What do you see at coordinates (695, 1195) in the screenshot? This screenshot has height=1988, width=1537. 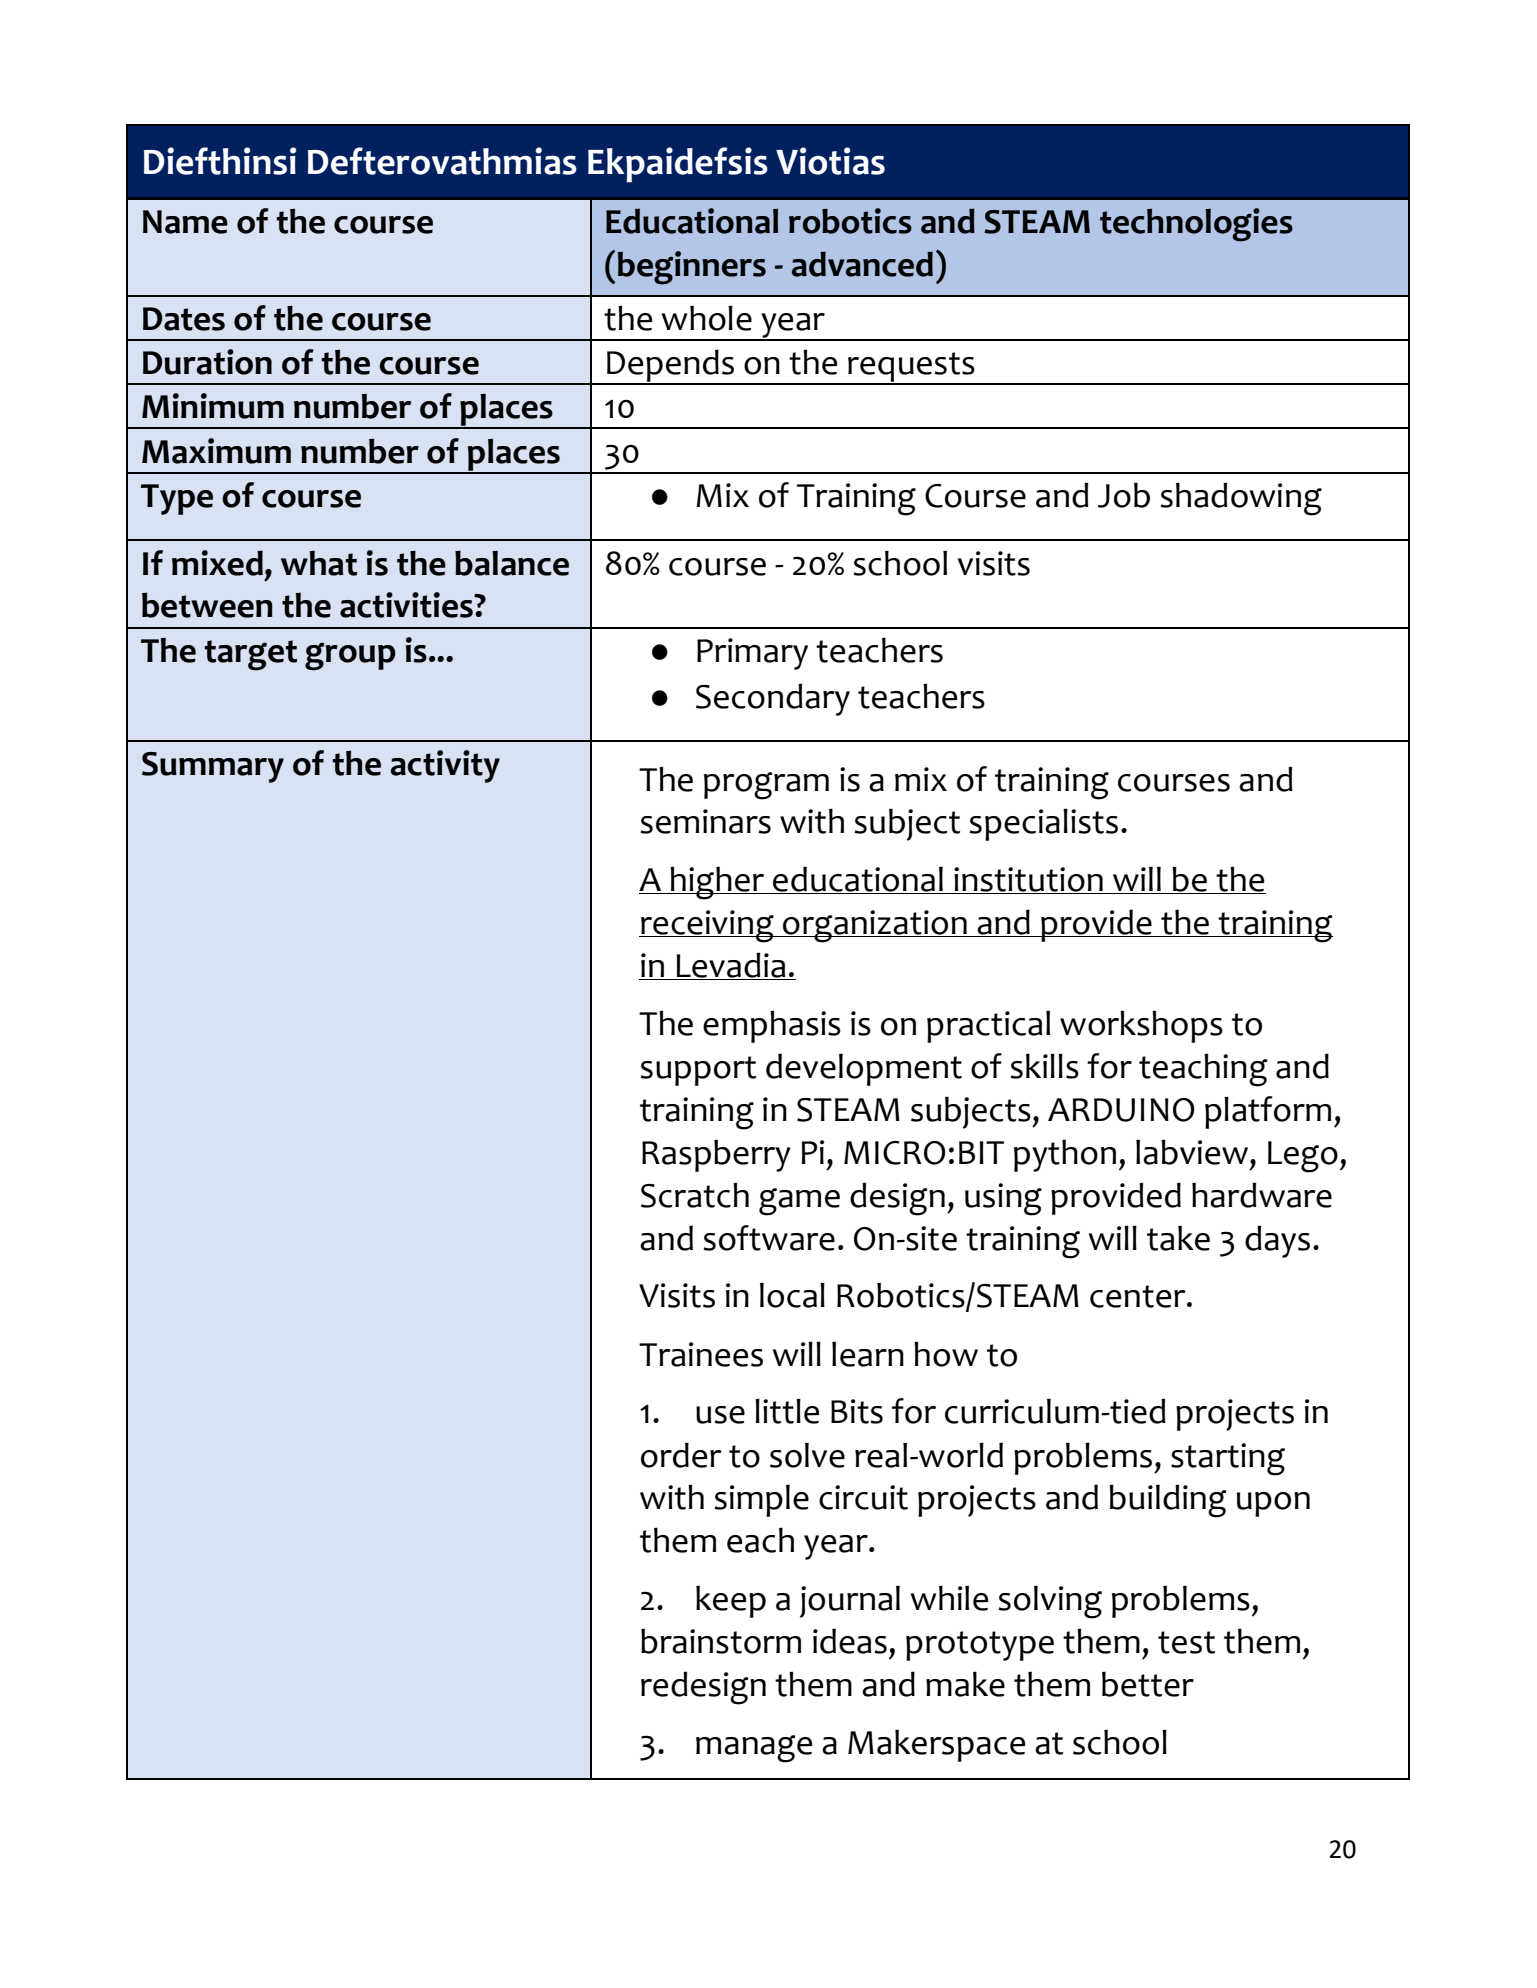 I see `Scratch` at bounding box center [695, 1195].
